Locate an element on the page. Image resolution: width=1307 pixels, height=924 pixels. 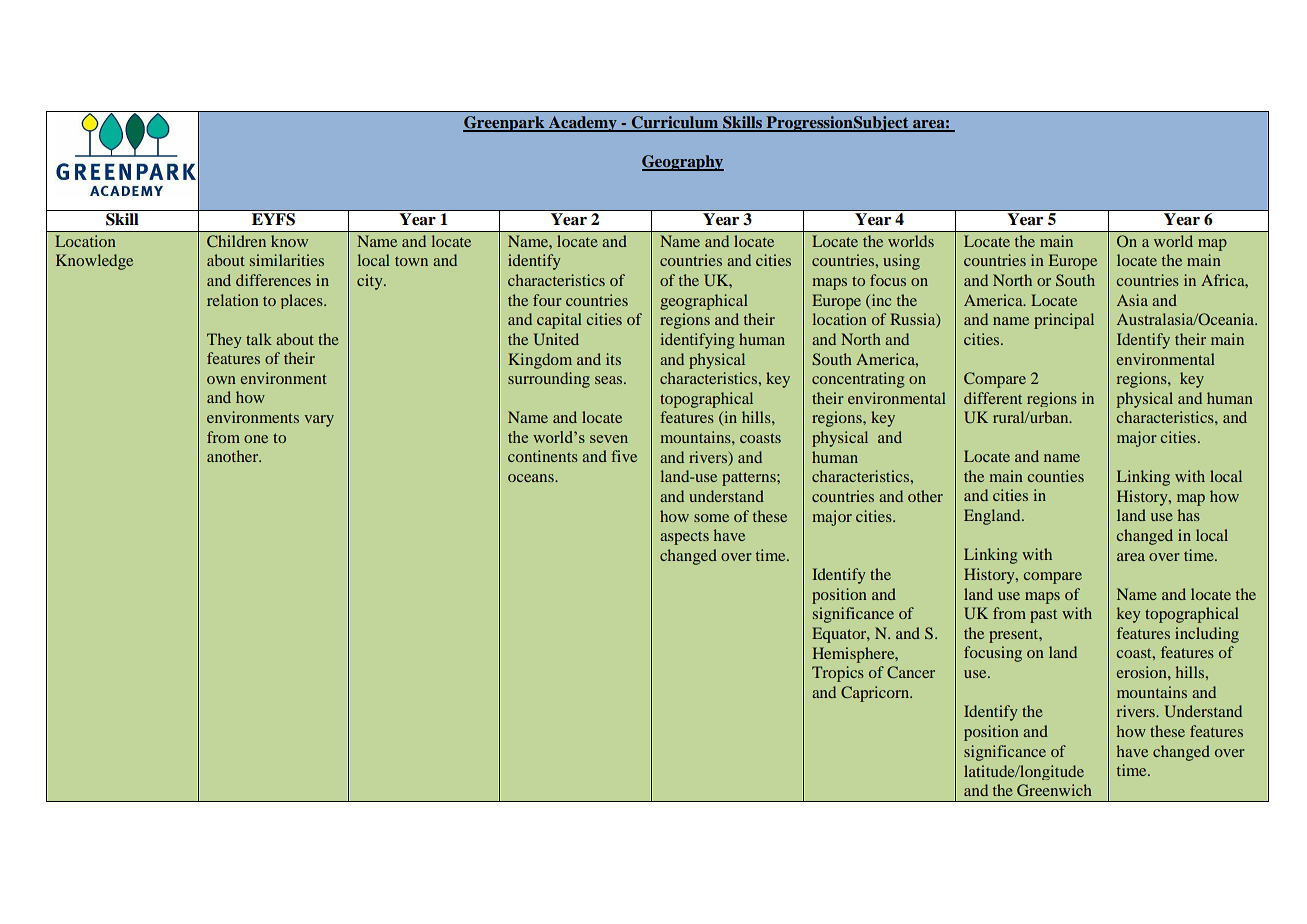
Capricorn is located at coordinates (876, 694).
